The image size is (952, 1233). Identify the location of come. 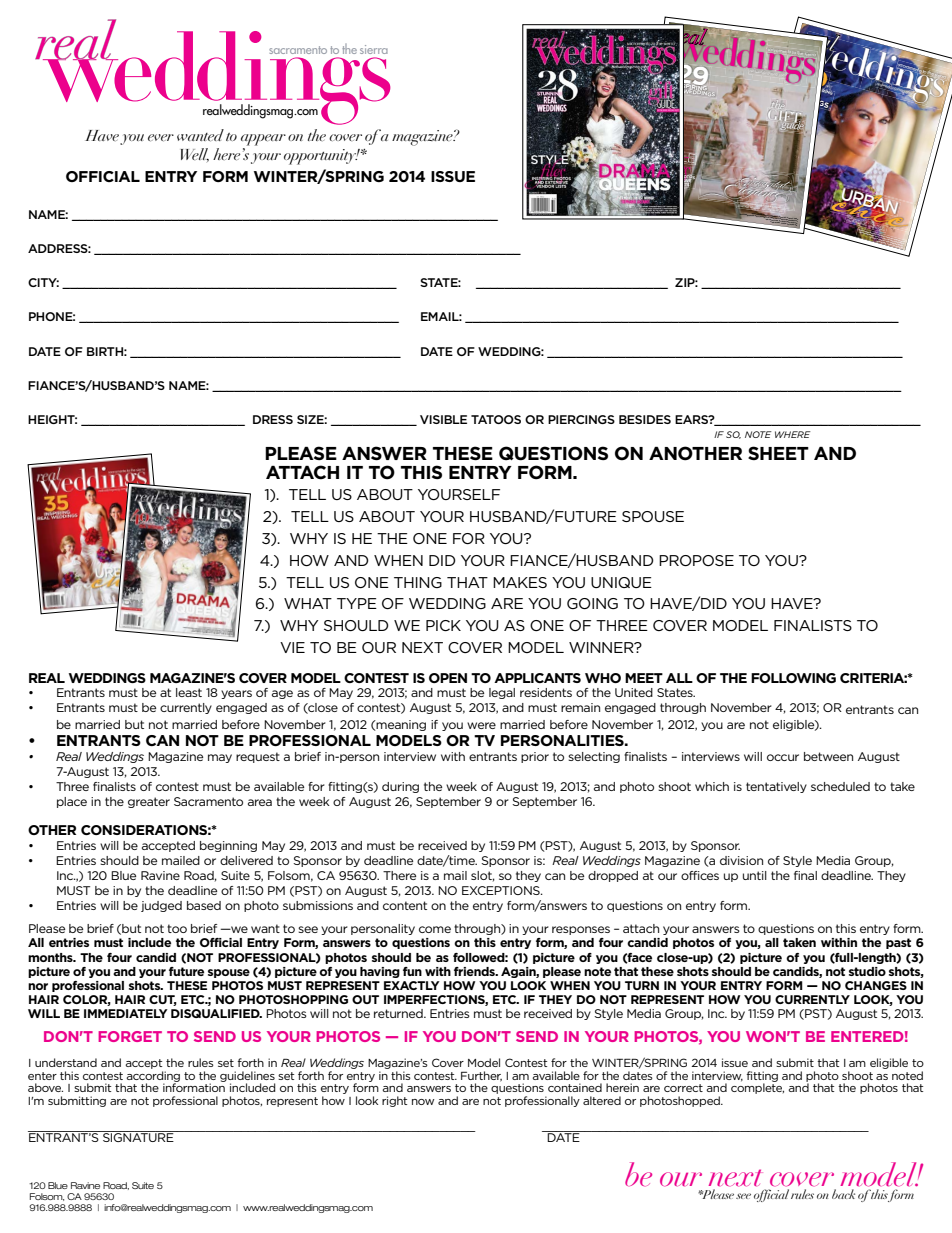
(435, 929).
